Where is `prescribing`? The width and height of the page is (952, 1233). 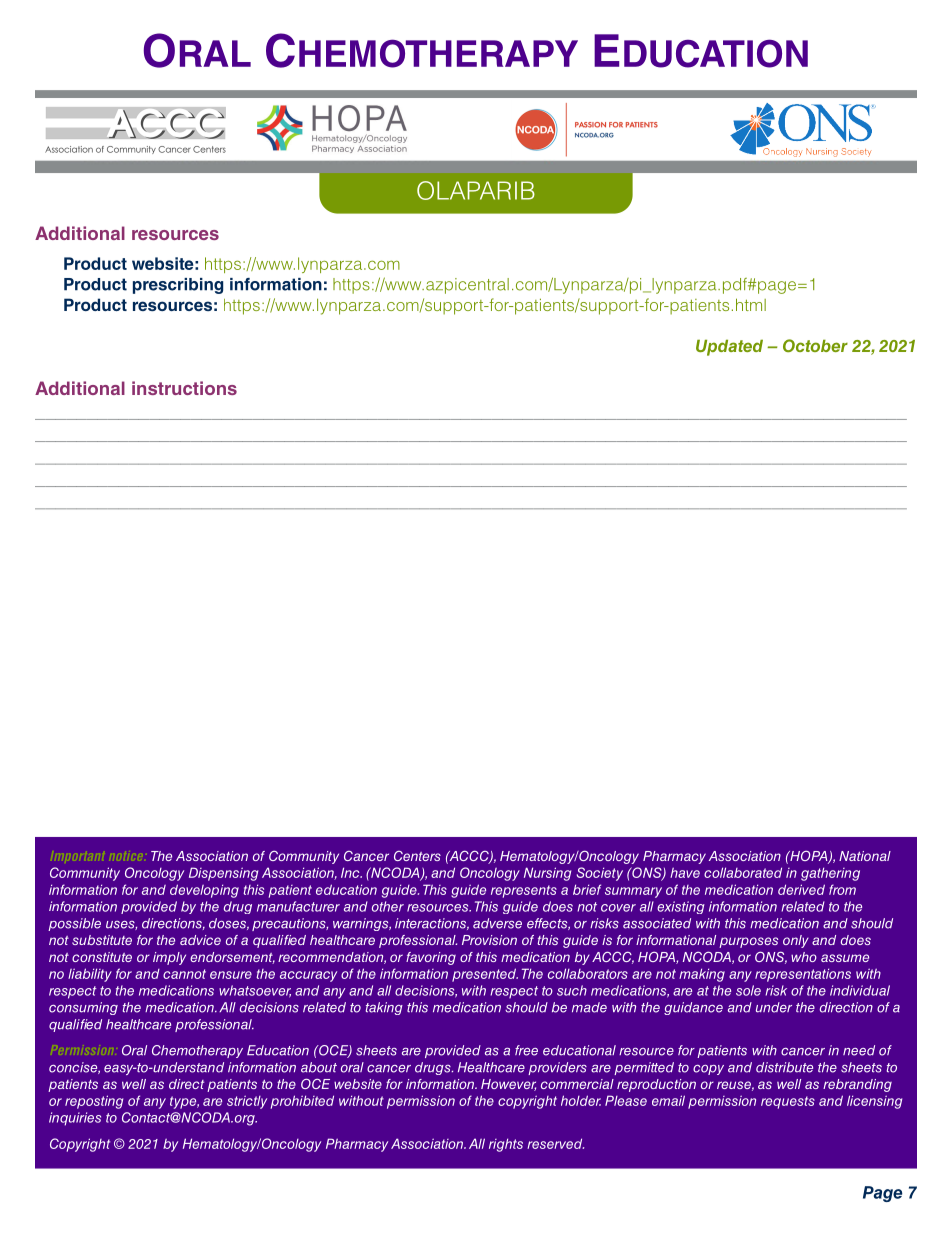 prescribing is located at coordinates (178, 286).
